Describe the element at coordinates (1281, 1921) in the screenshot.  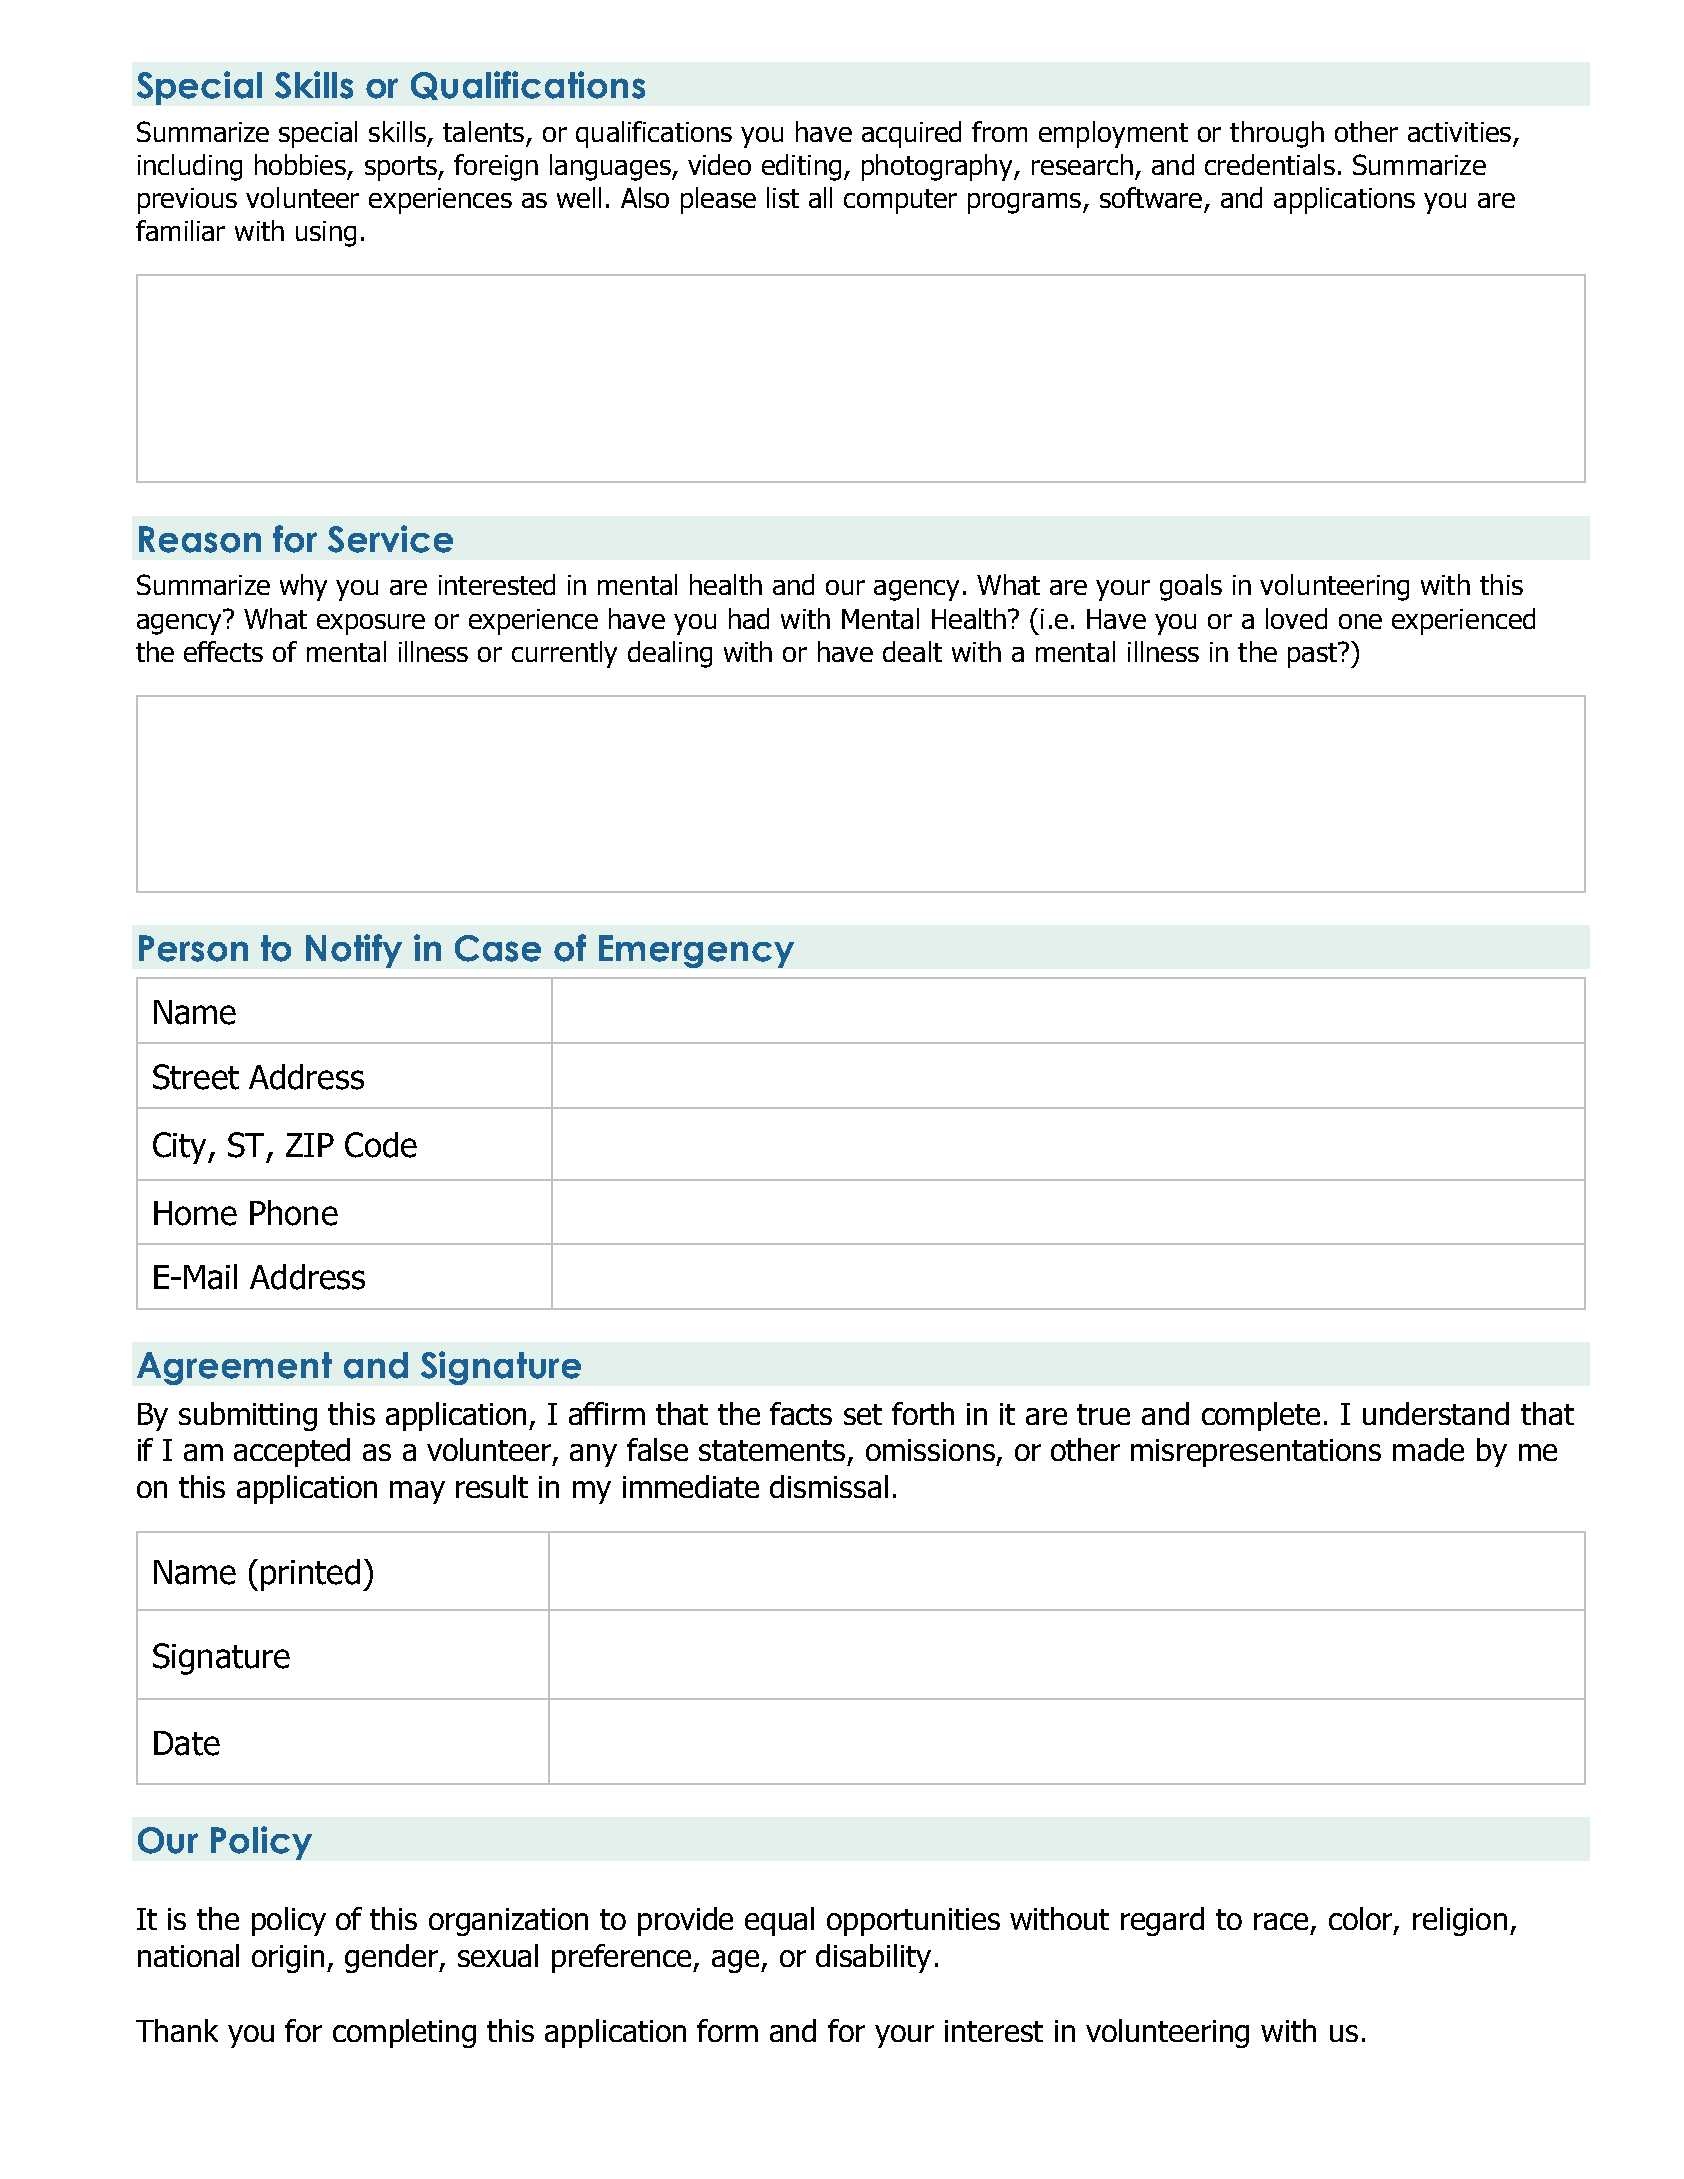
I see `race` at that location.
